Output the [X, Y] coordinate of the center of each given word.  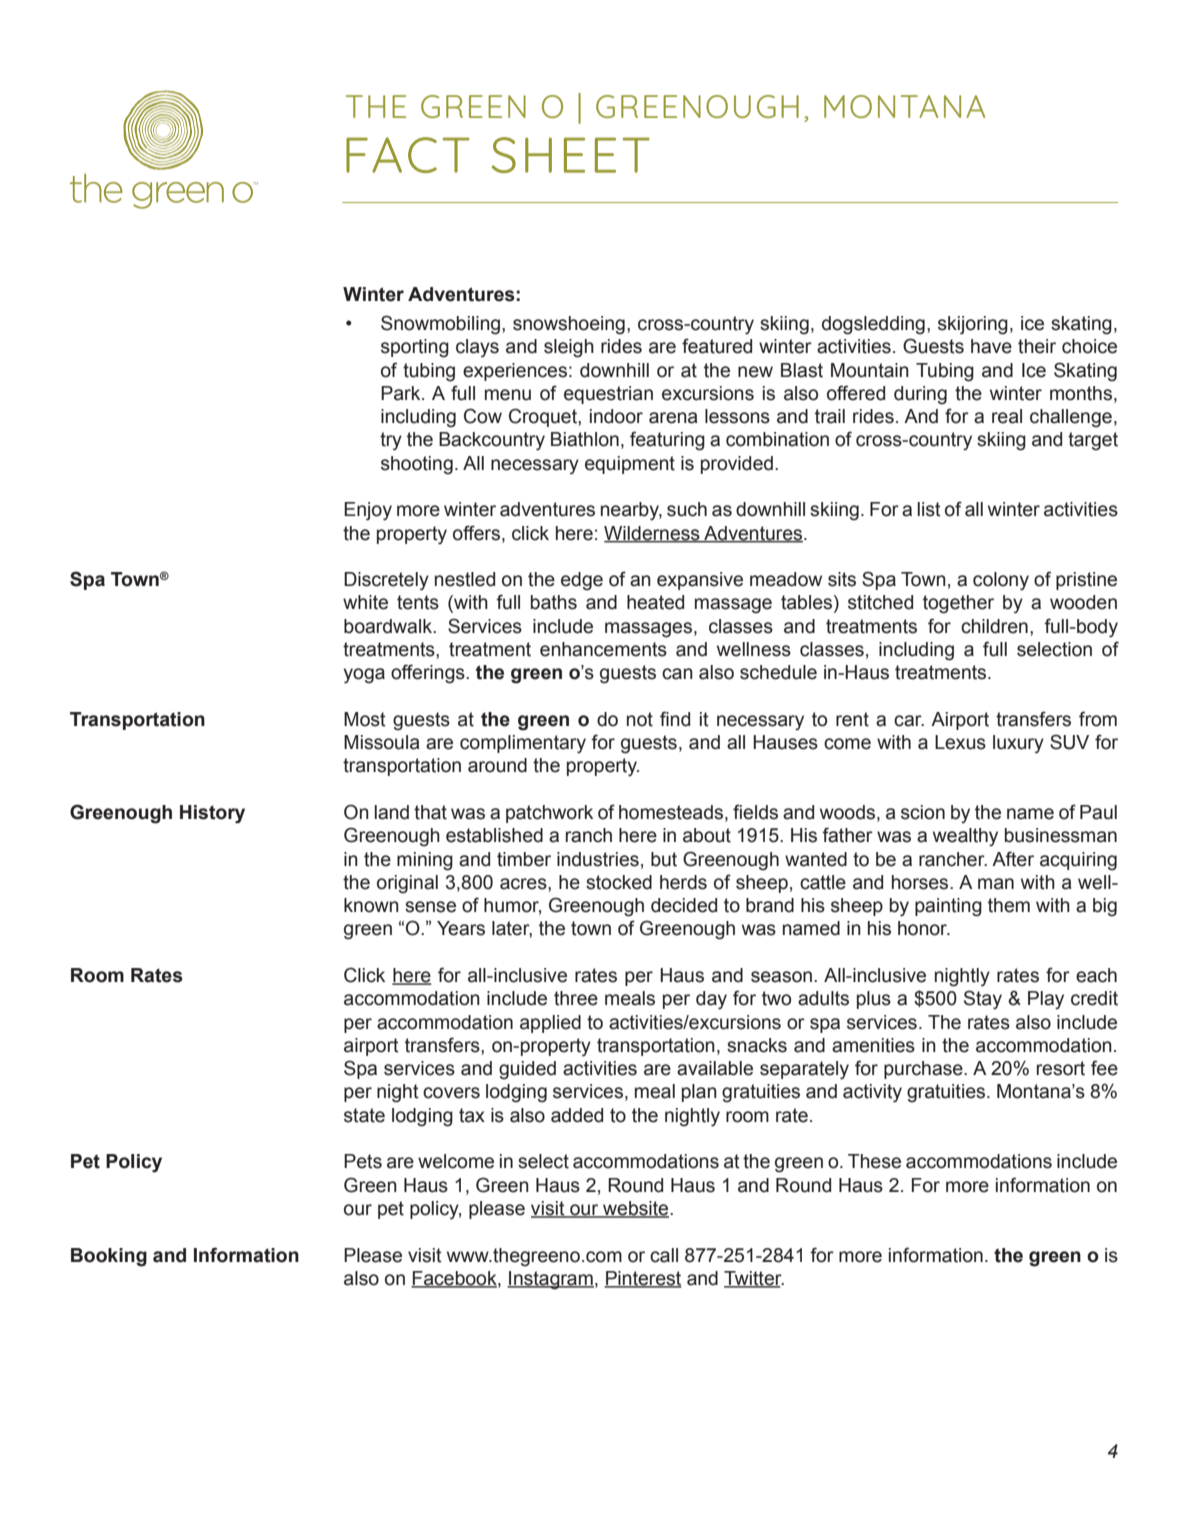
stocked [619, 882]
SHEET [571, 155]
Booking [109, 1257]
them [1009, 905]
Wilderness [653, 534]
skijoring [973, 325]
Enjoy [368, 511]
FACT [408, 155]
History [212, 814]
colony [1001, 581]
